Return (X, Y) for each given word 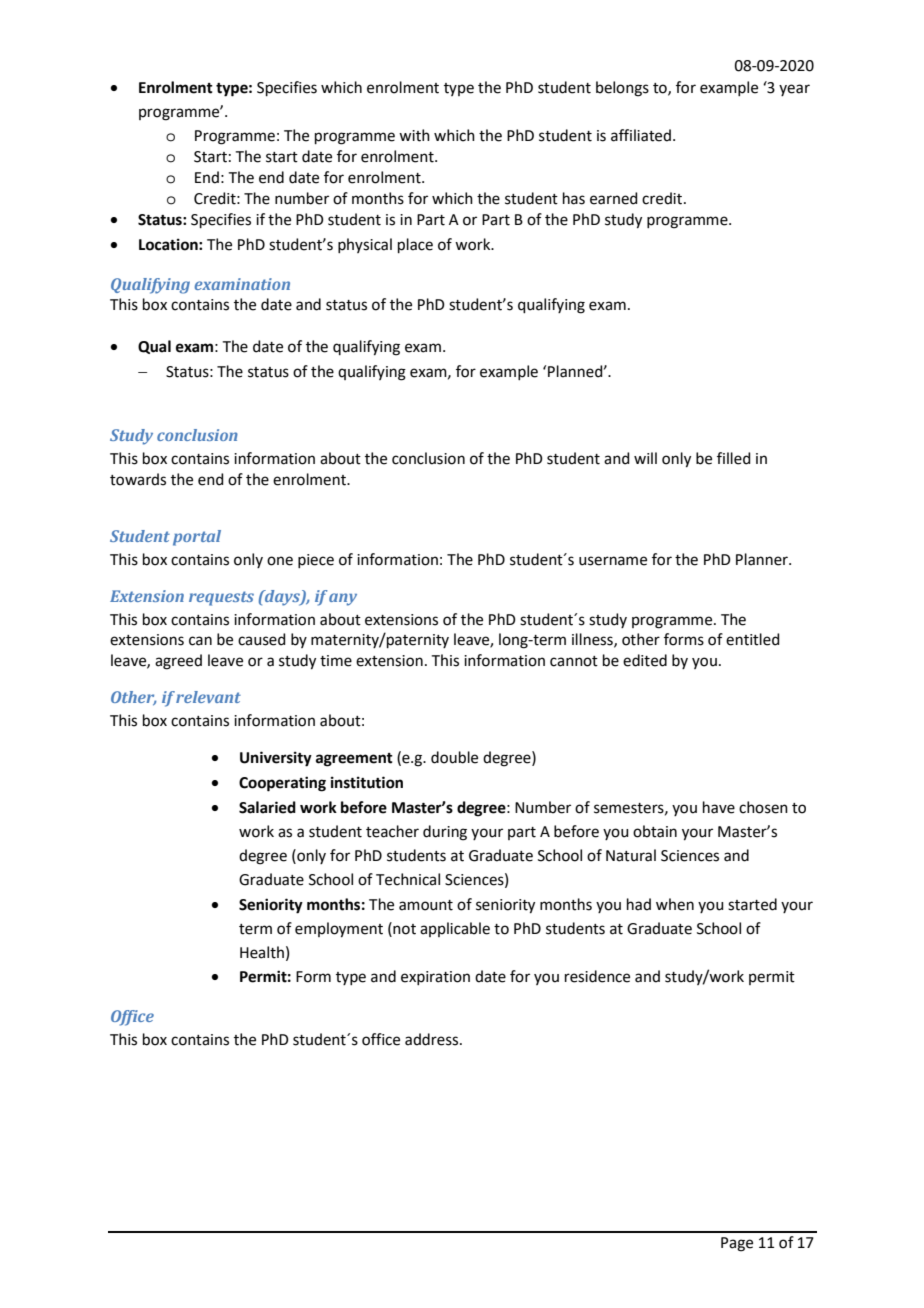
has (574, 198)
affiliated (641, 135)
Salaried (267, 807)
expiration (435, 978)
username (613, 561)
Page (737, 1244)
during (445, 833)
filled (734, 458)
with (414, 135)
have (719, 807)
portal (197, 538)
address (433, 1039)
